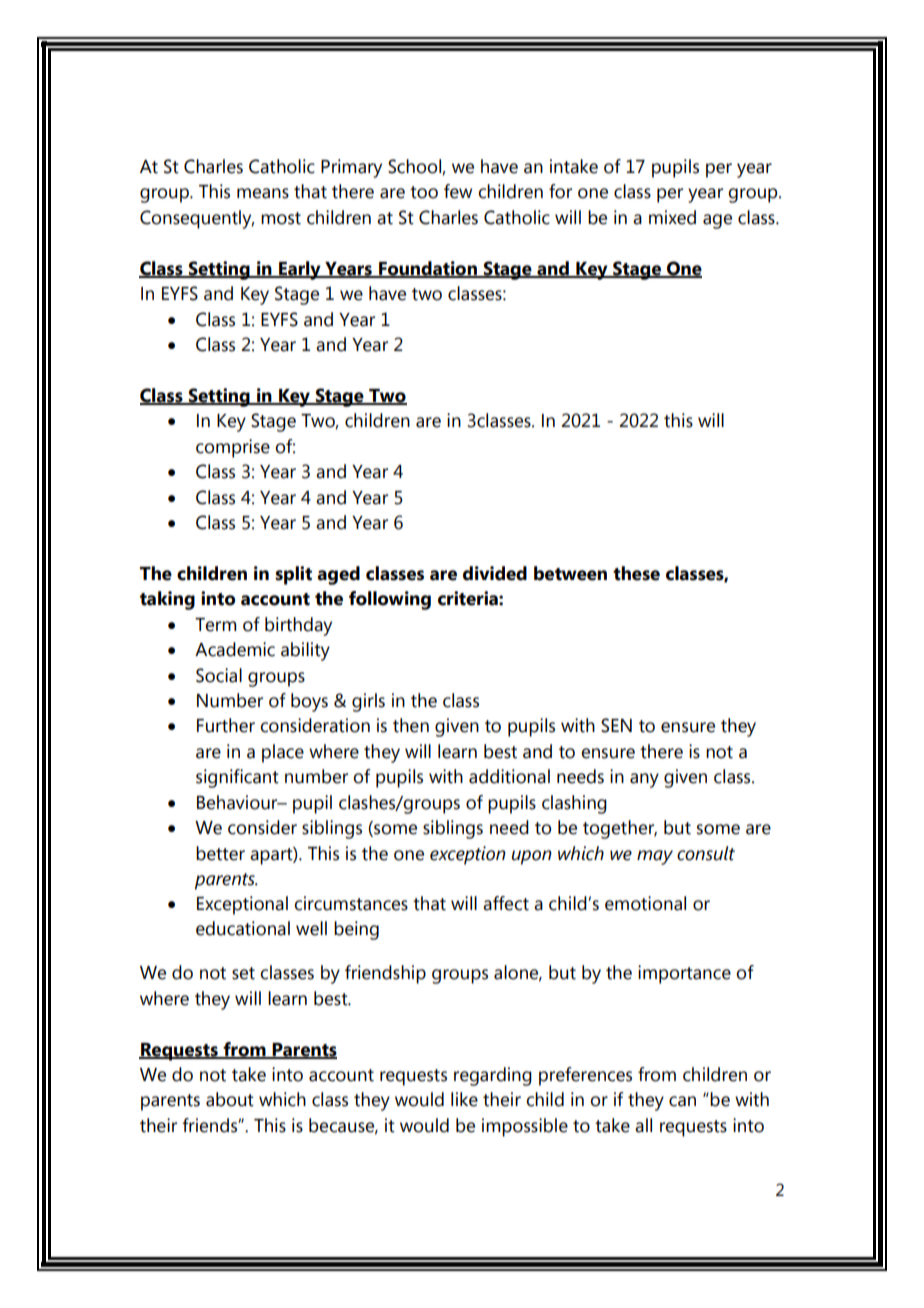 The width and height of the page is (924, 1308). I want to click on too, so click(424, 192).
